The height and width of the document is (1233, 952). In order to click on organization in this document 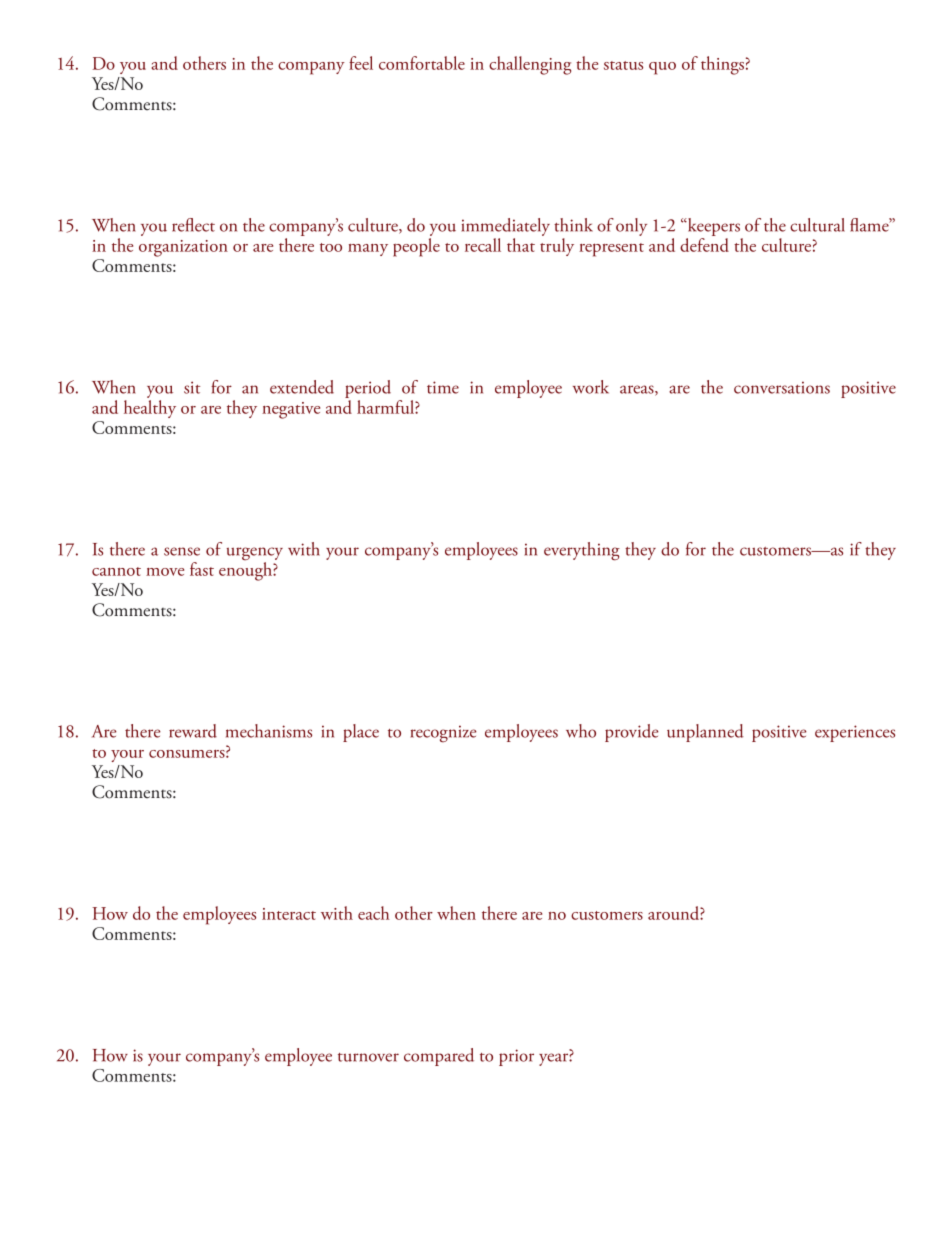, I will do `click(183, 248)`.
